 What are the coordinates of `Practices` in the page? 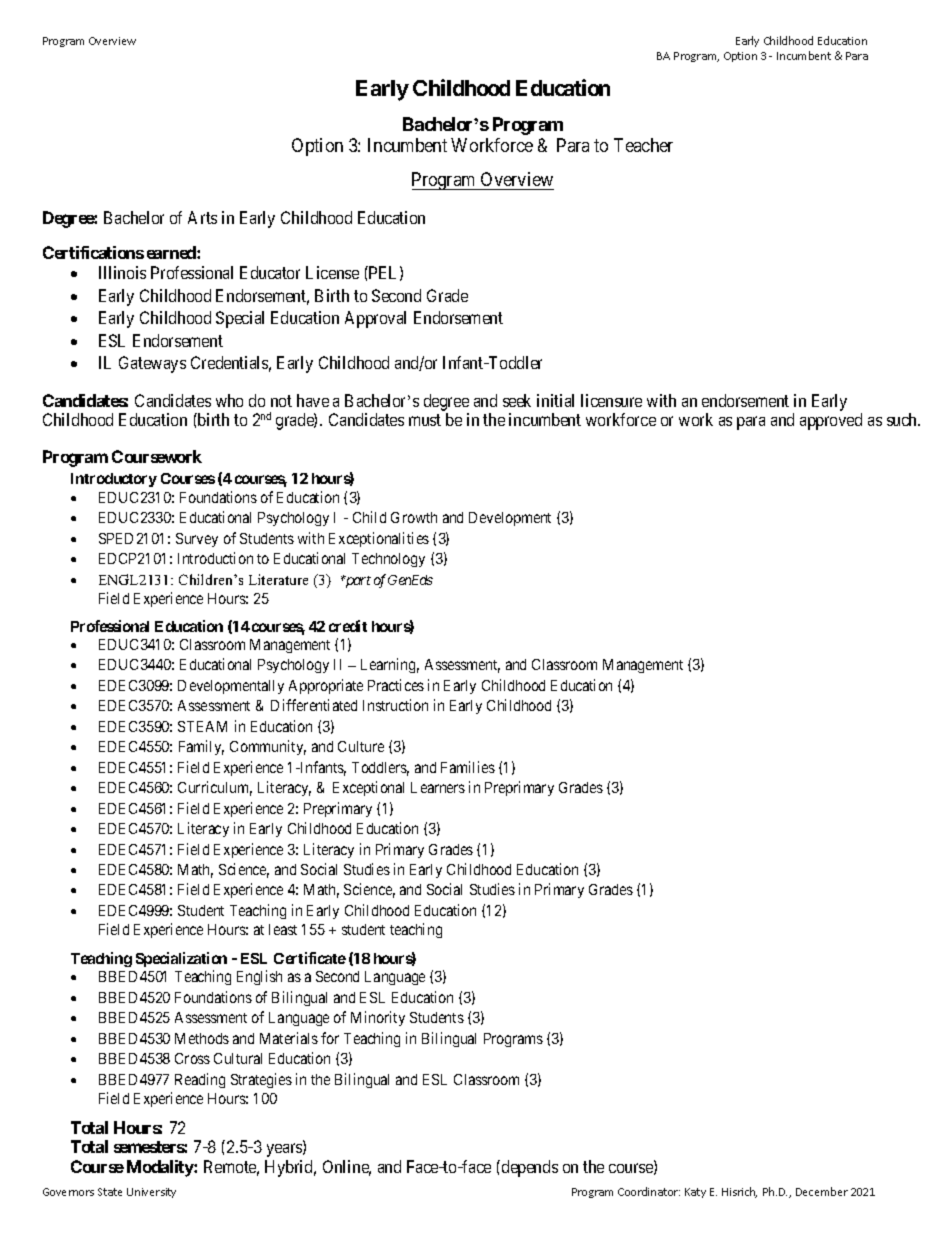 It's located at (396, 685).
